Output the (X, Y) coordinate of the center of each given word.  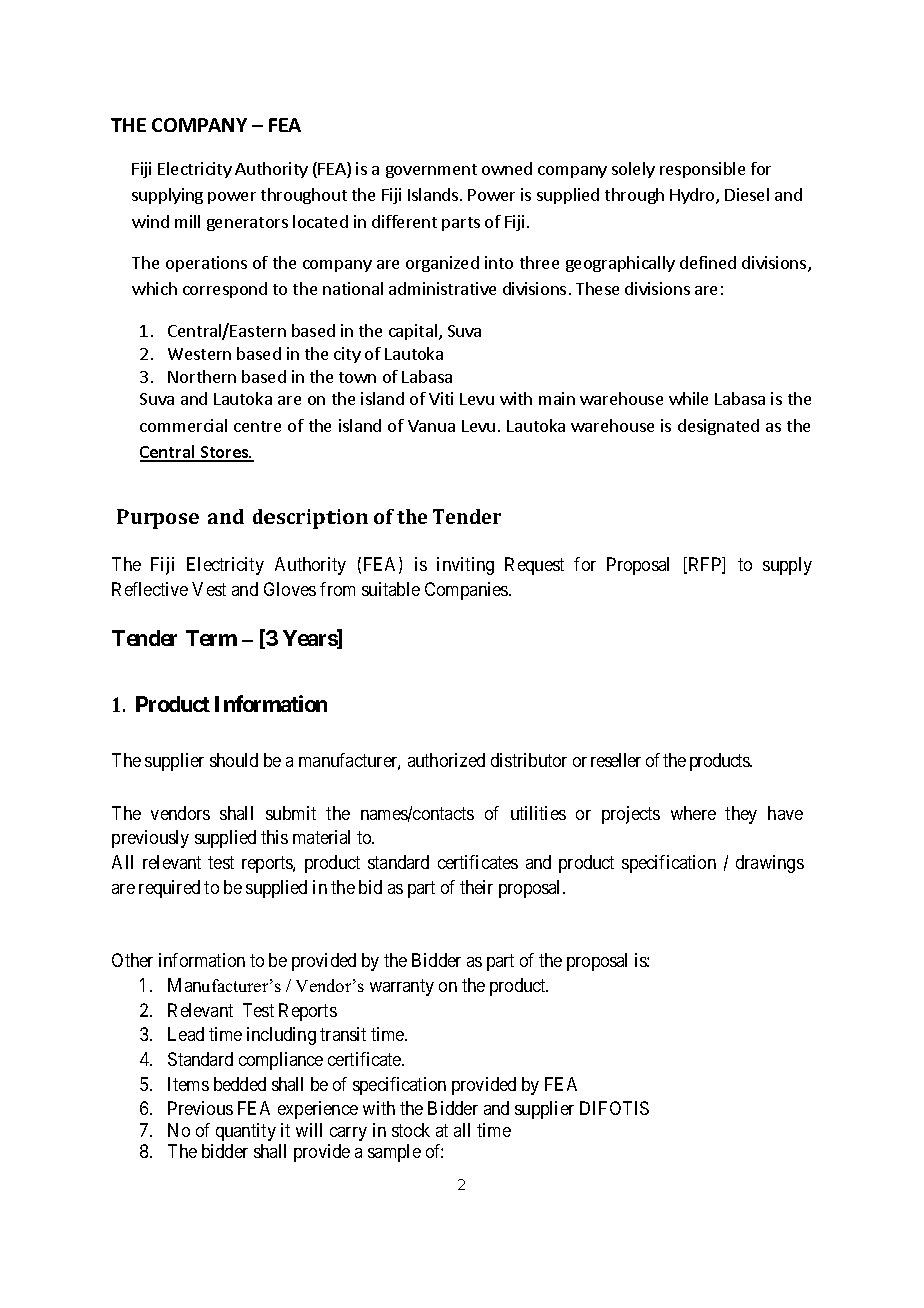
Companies (467, 591)
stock (411, 1130)
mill (187, 221)
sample (394, 1153)
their (476, 887)
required (169, 889)
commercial (183, 425)
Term (211, 638)
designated (718, 427)
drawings (770, 864)
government (431, 171)
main (557, 398)
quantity (246, 1132)
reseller (616, 760)
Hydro (693, 196)
